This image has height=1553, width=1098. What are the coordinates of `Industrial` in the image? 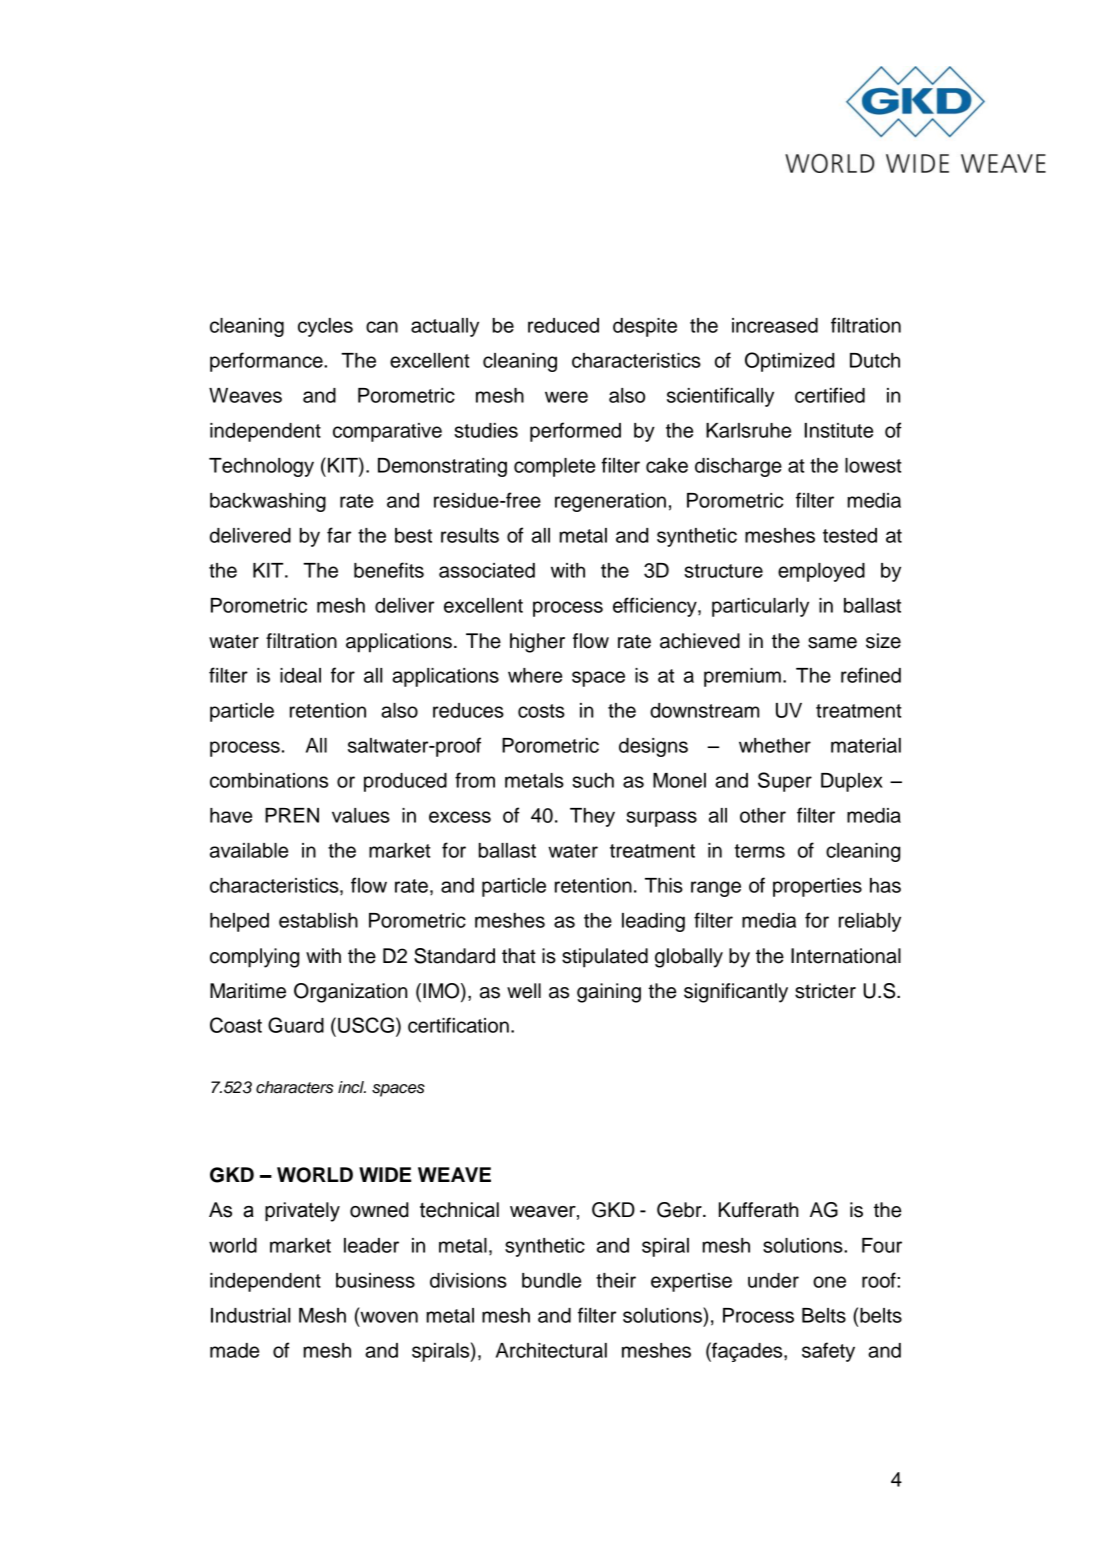 It's located at (250, 1315).
